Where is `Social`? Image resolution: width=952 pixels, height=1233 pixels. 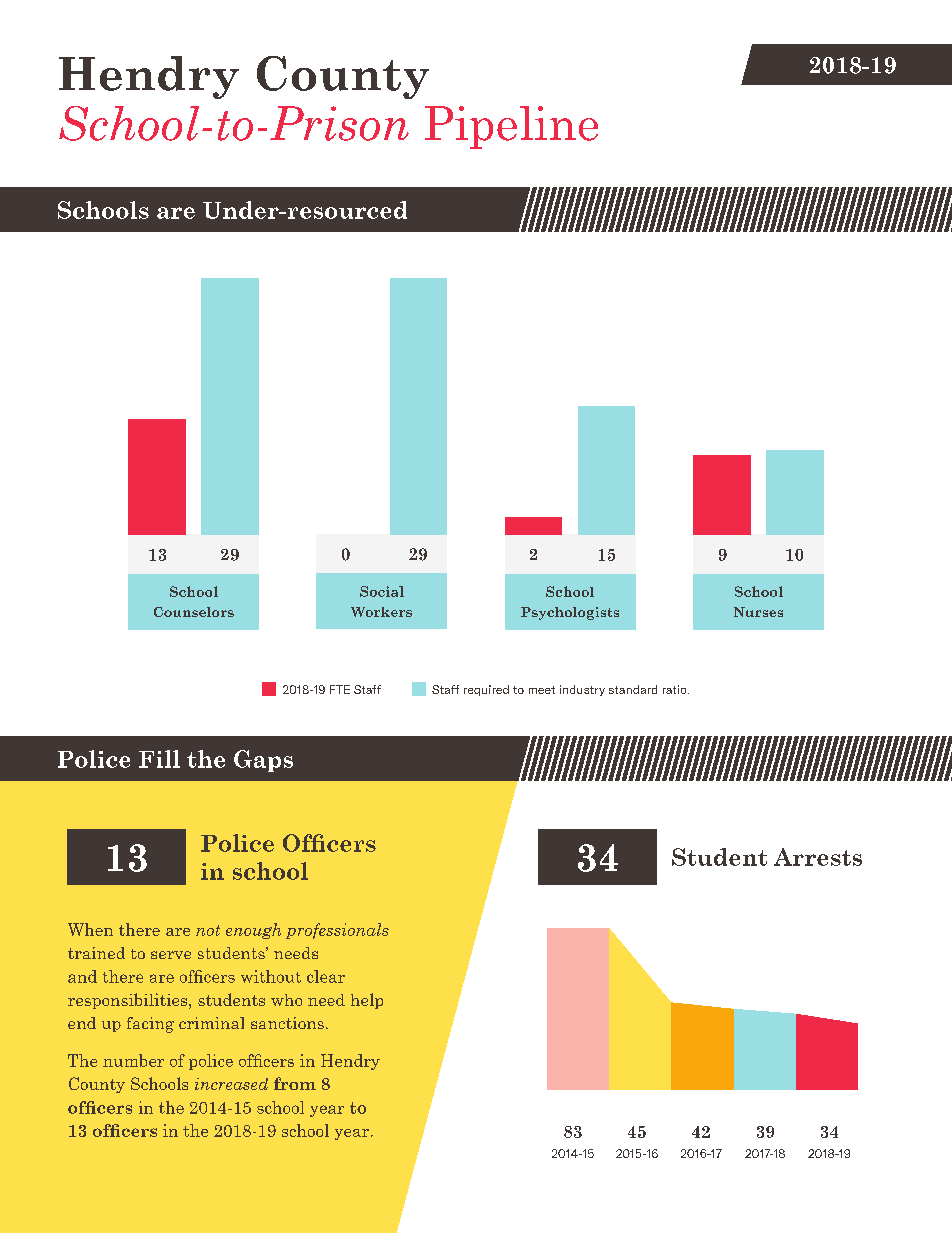
Social is located at coordinates (382, 591).
